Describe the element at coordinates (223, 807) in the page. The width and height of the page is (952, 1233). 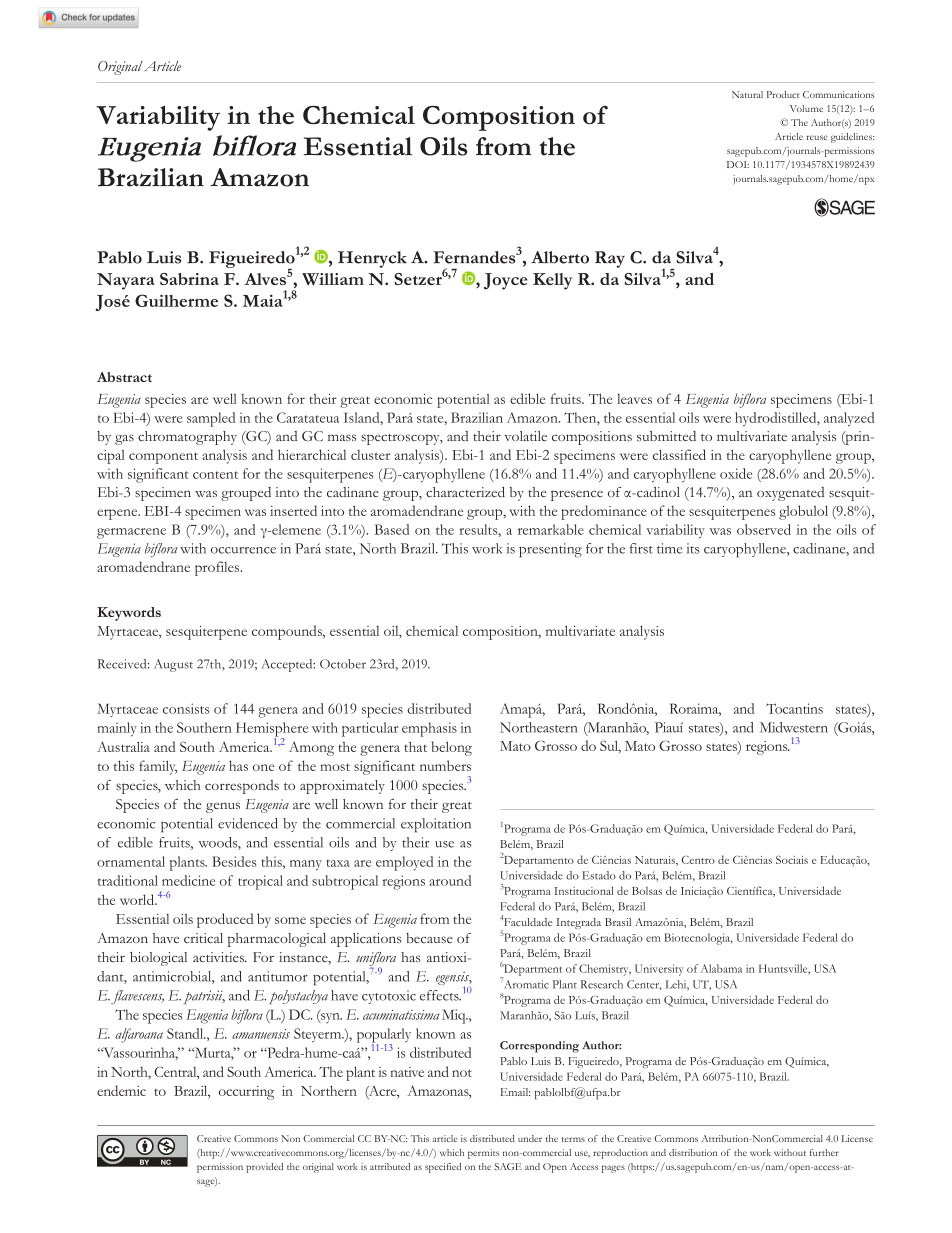
I see `genus` at that location.
